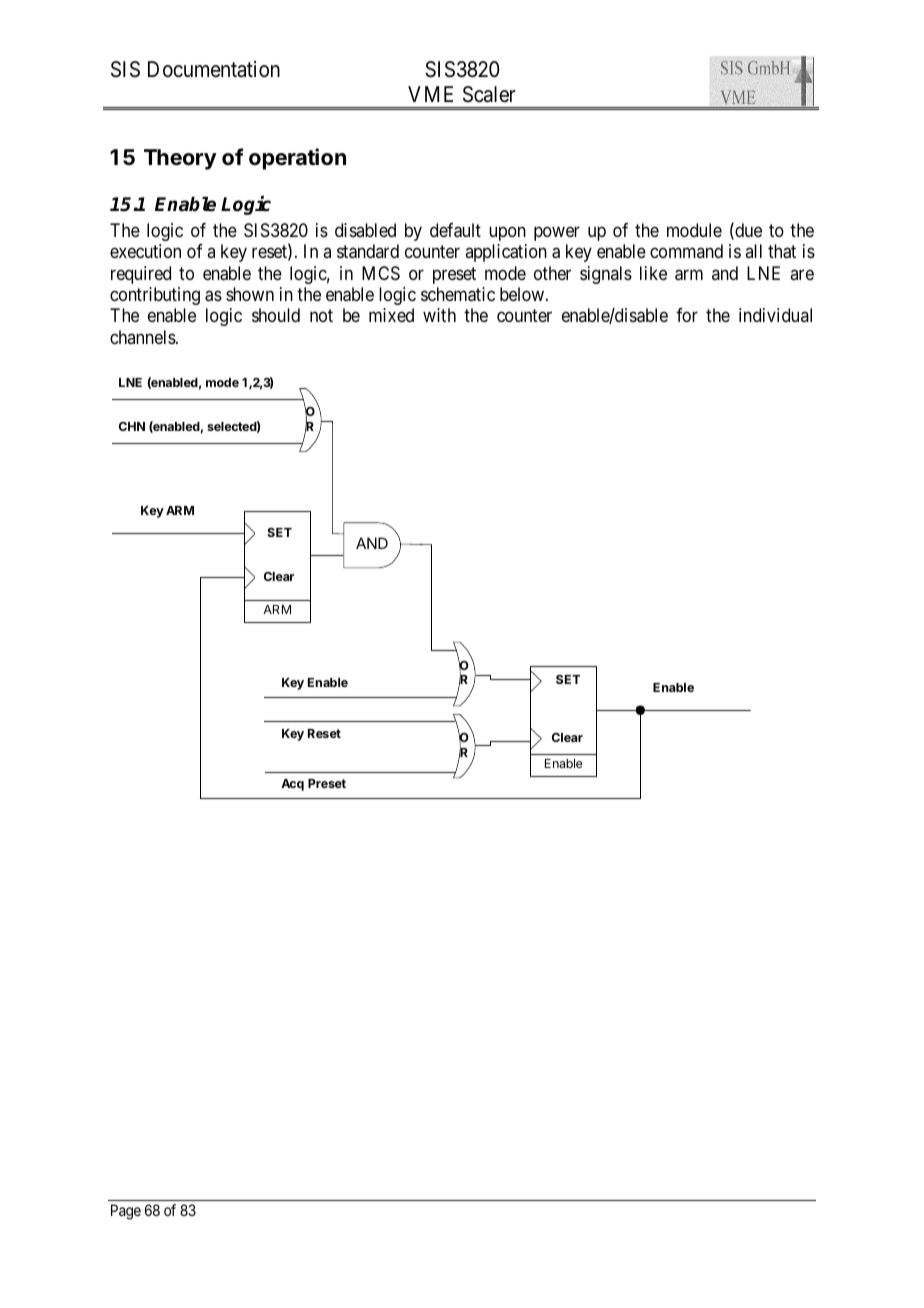 The width and height of the page is (924, 1308). I want to click on Documentation, so click(214, 69).
